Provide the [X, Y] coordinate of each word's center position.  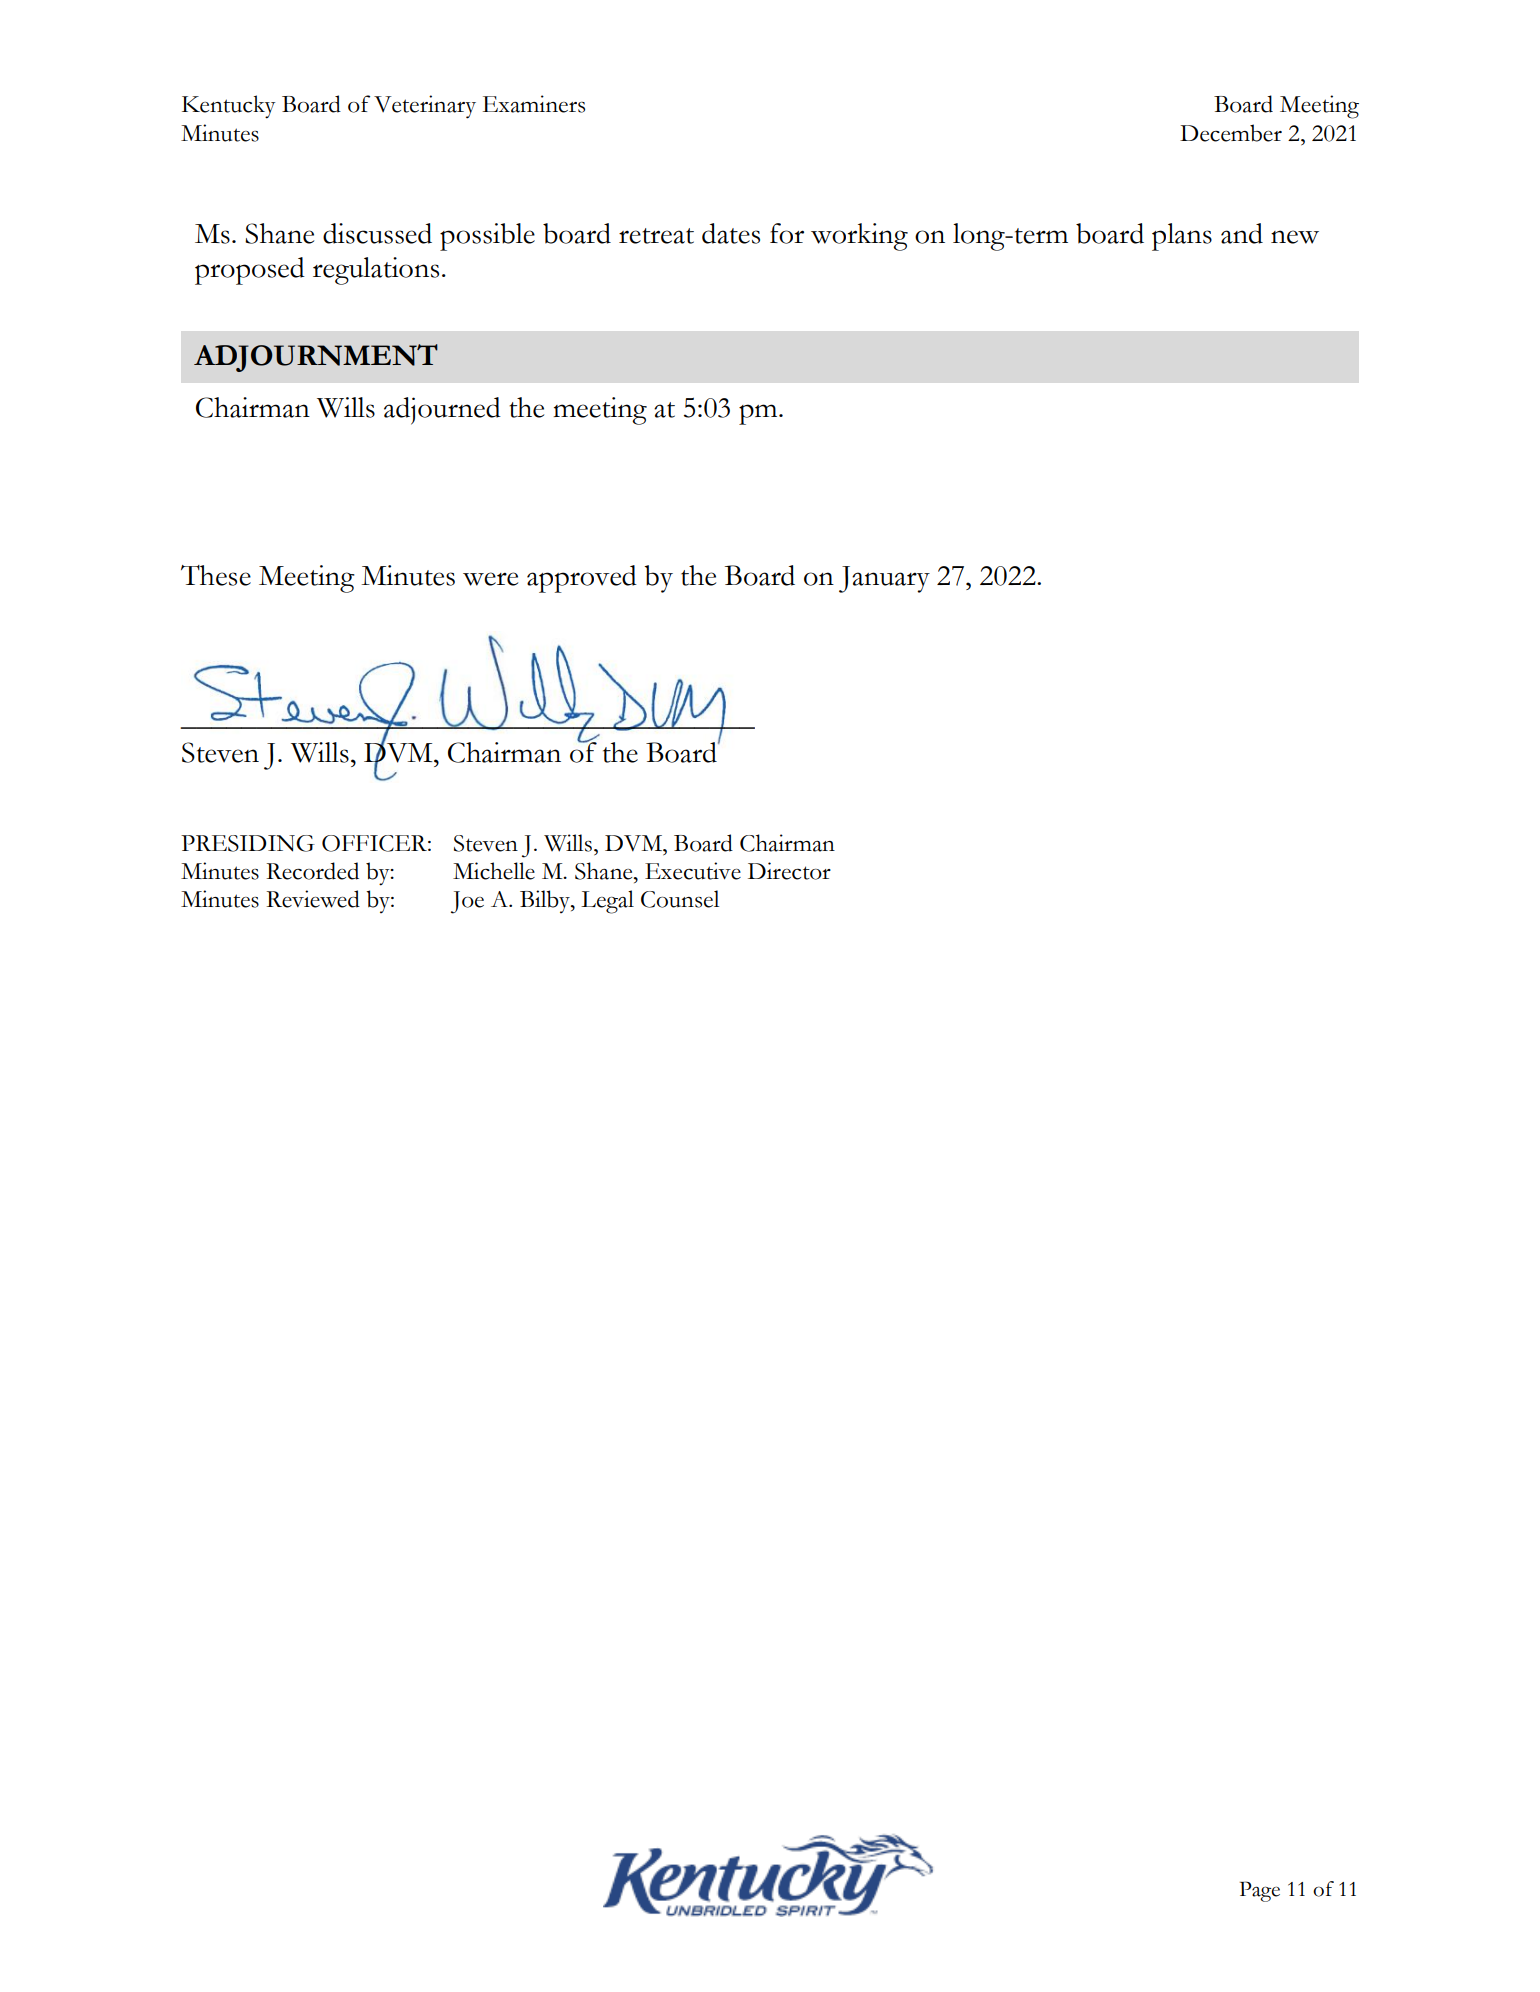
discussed [377, 233]
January [884, 579]
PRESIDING [248, 843]
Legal [607, 902]
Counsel [680, 899]
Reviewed [313, 899]
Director [789, 871]
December [1231, 133]
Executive [693, 871]
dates [731, 233]
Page [1260, 1891]
